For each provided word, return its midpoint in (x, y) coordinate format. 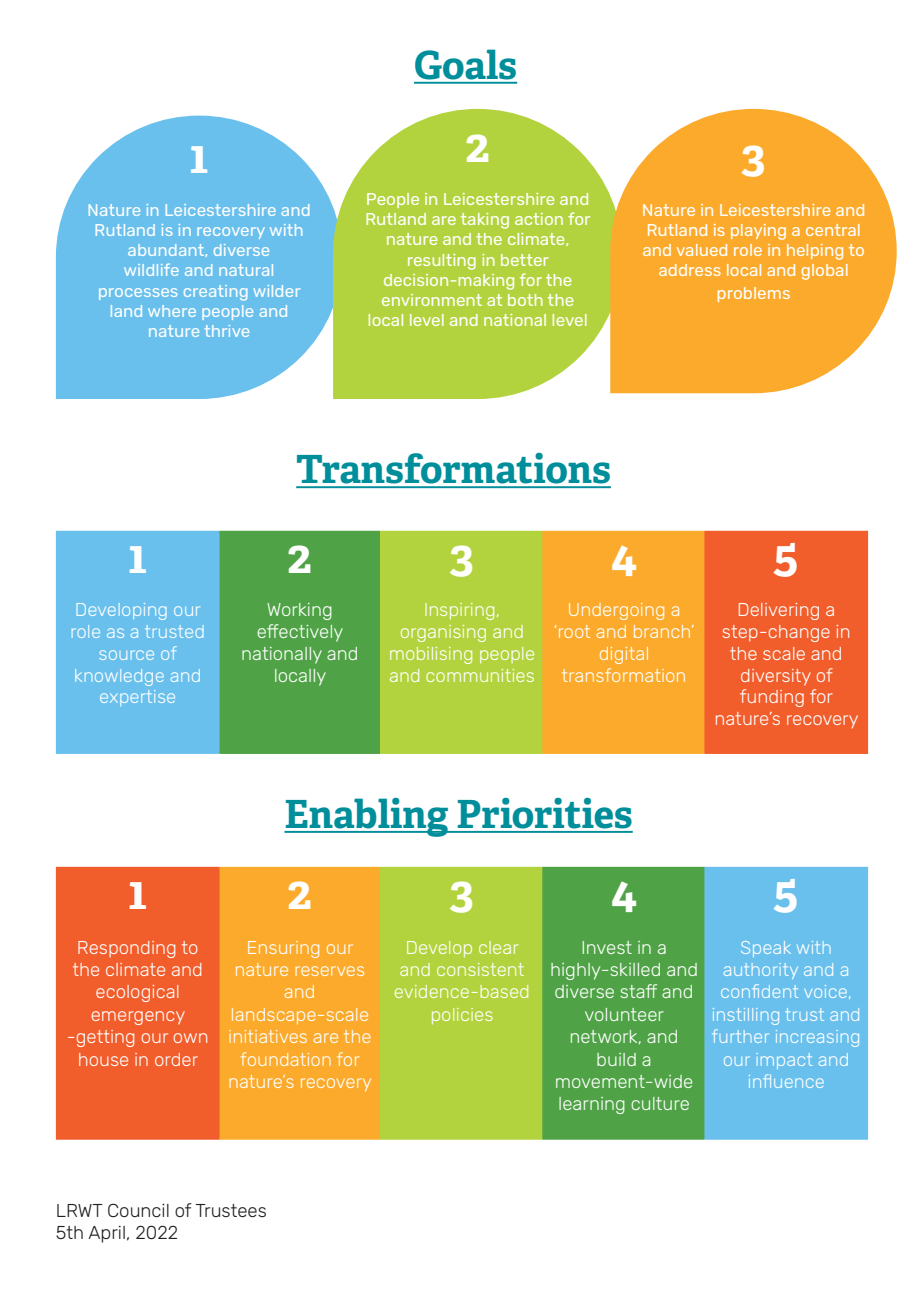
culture (660, 1103)
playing (758, 232)
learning (592, 1105)
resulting (442, 262)
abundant (167, 250)
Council (138, 1210)
